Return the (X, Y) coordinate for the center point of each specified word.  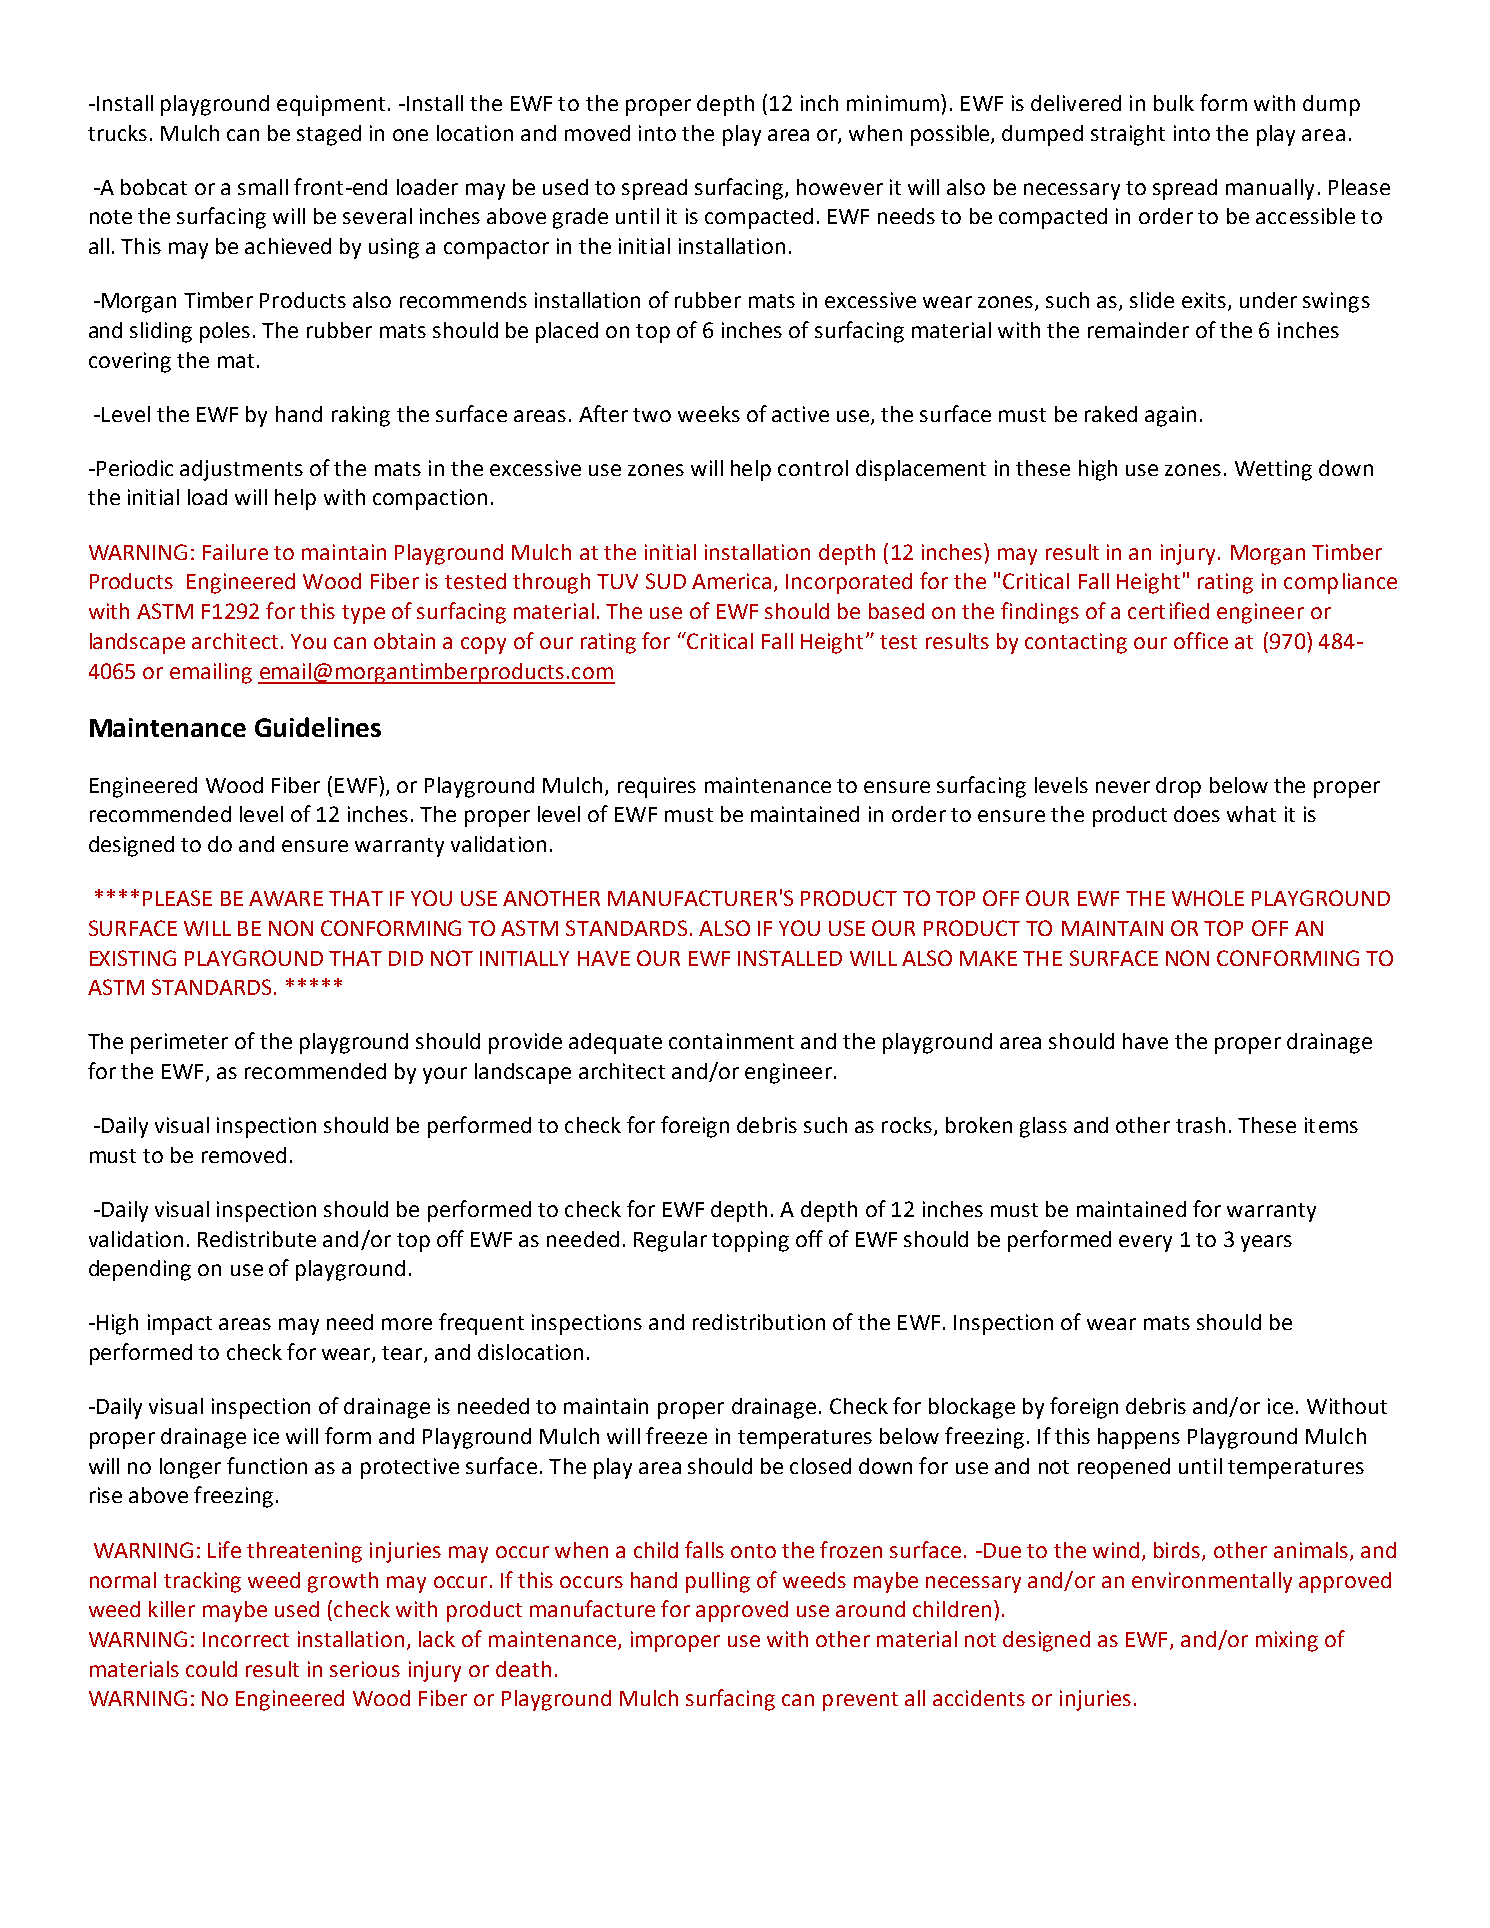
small (263, 187)
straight (1128, 135)
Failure (235, 552)
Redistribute (257, 1239)
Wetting (1273, 470)
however (840, 187)
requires (657, 787)
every (1145, 1243)
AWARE (286, 898)
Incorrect (246, 1639)
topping (750, 1241)
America (731, 581)
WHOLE (1208, 898)
